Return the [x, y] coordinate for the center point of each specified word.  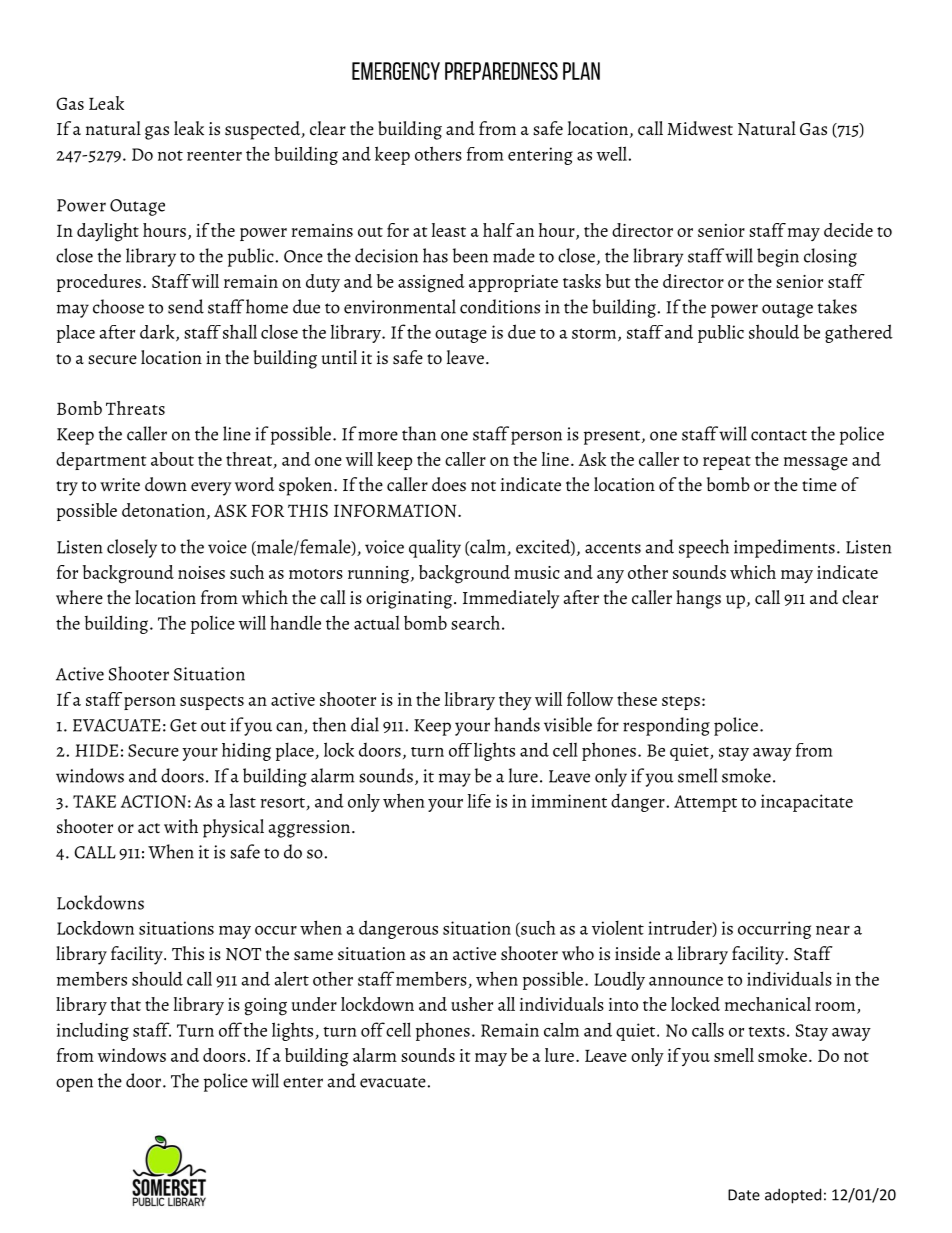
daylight [108, 232]
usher [472, 1004]
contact [779, 435]
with [181, 826]
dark [158, 332]
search [475, 622]
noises [201, 572]
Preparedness [501, 71]
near [833, 930]
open [74, 1085]
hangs [698, 599]
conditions [500, 306]
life [479, 801]
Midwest [700, 128]
